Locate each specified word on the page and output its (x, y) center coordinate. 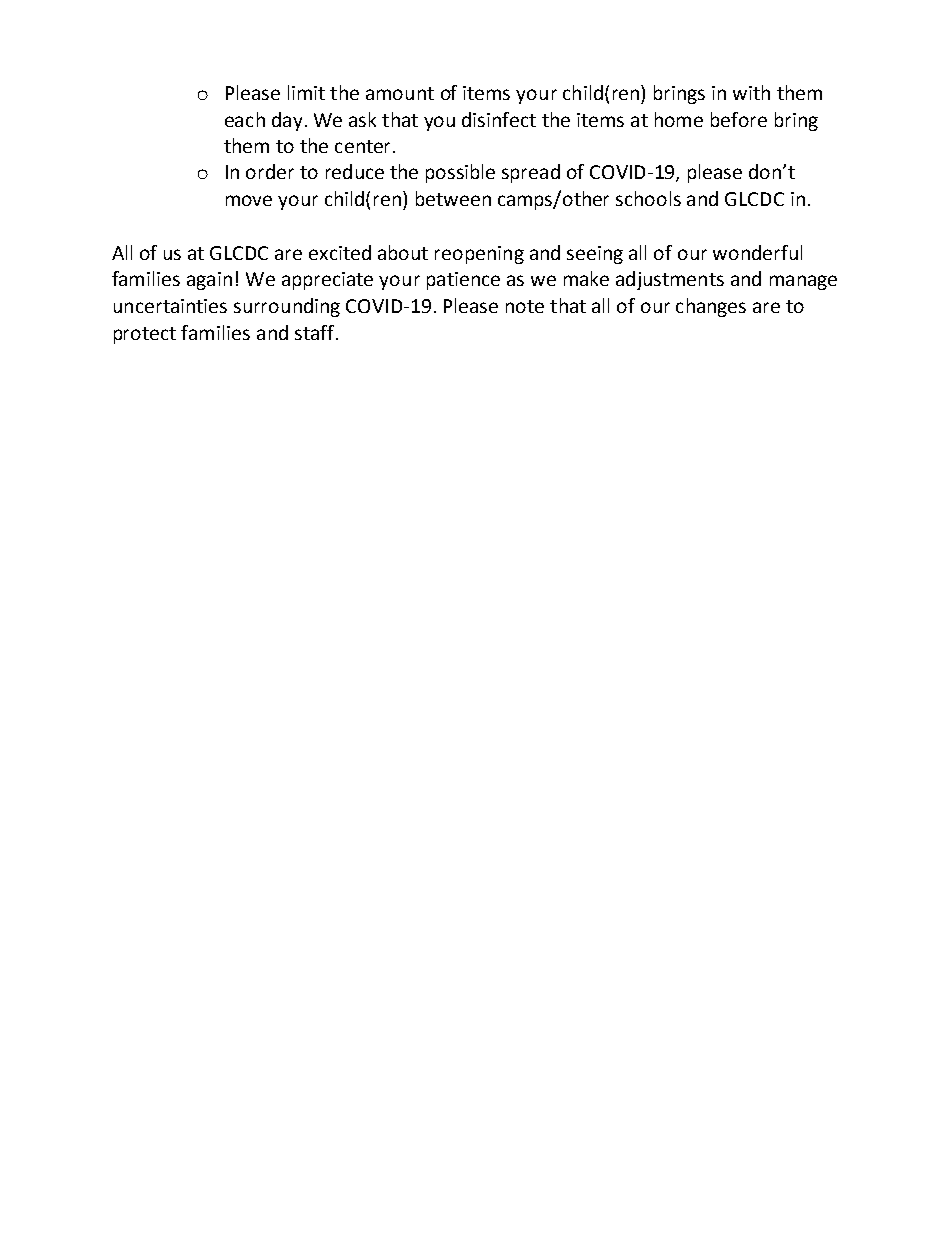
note (525, 306)
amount (400, 93)
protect (145, 335)
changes (711, 307)
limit (306, 92)
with (751, 92)
